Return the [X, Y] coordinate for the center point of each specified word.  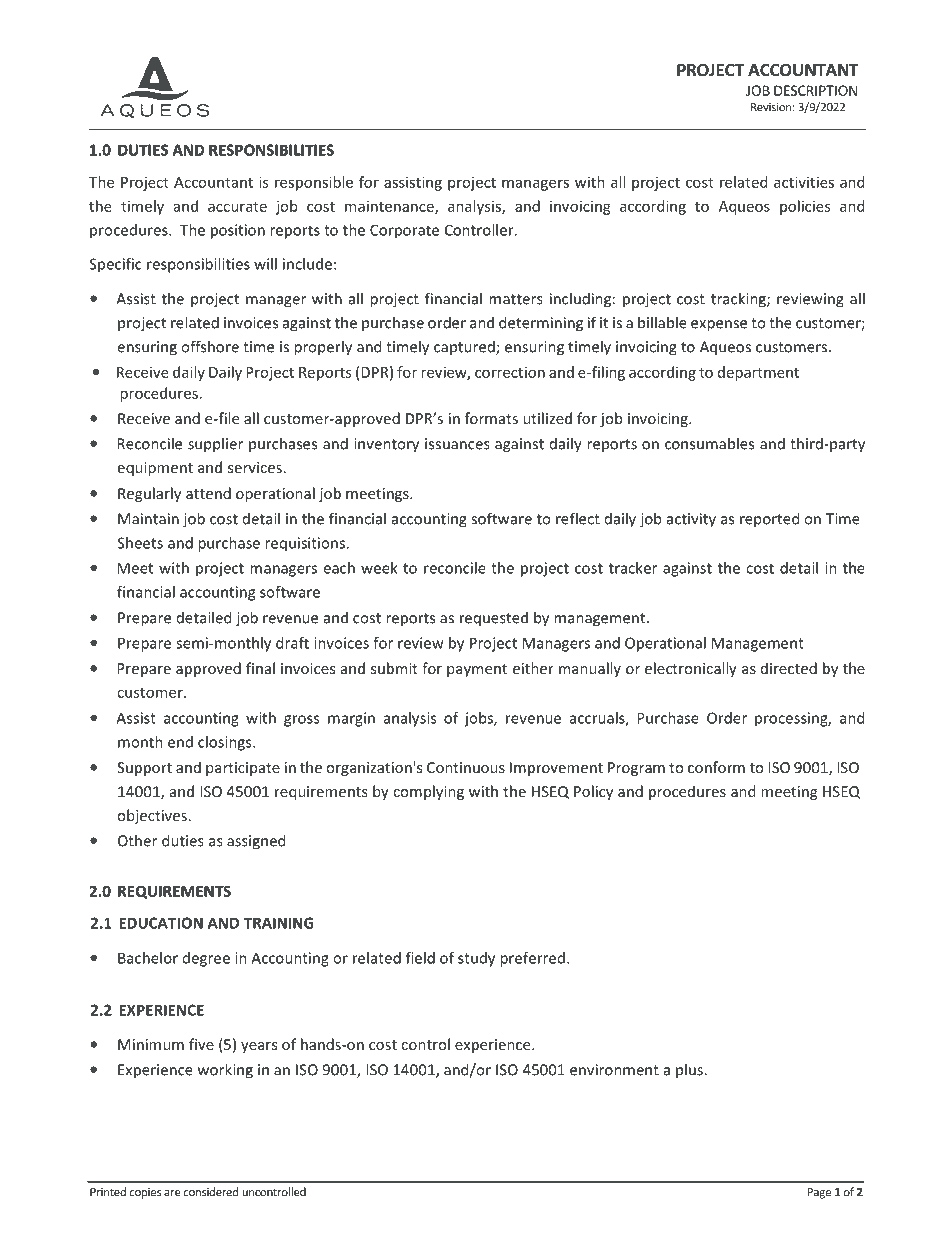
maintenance [390, 207]
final [260, 668]
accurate [237, 207]
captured [465, 348]
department [758, 373]
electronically [691, 669]
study [476, 959]
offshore [210, 346]
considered [211, 1192]
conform [716, 767]
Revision [771, 107]
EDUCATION [161, 923]
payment [477, 670]
